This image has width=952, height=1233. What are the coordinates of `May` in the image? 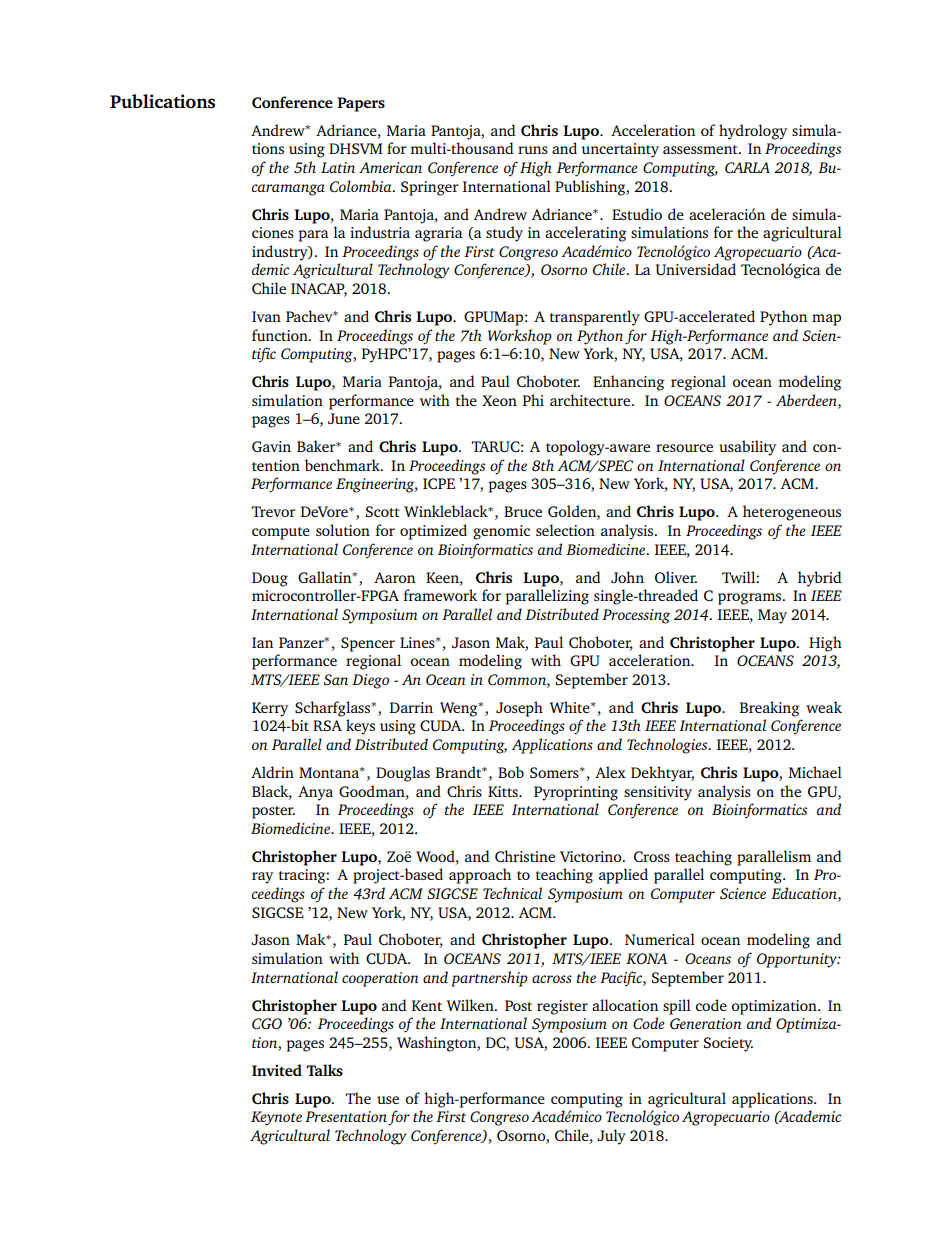 It's located at (772, 616).
